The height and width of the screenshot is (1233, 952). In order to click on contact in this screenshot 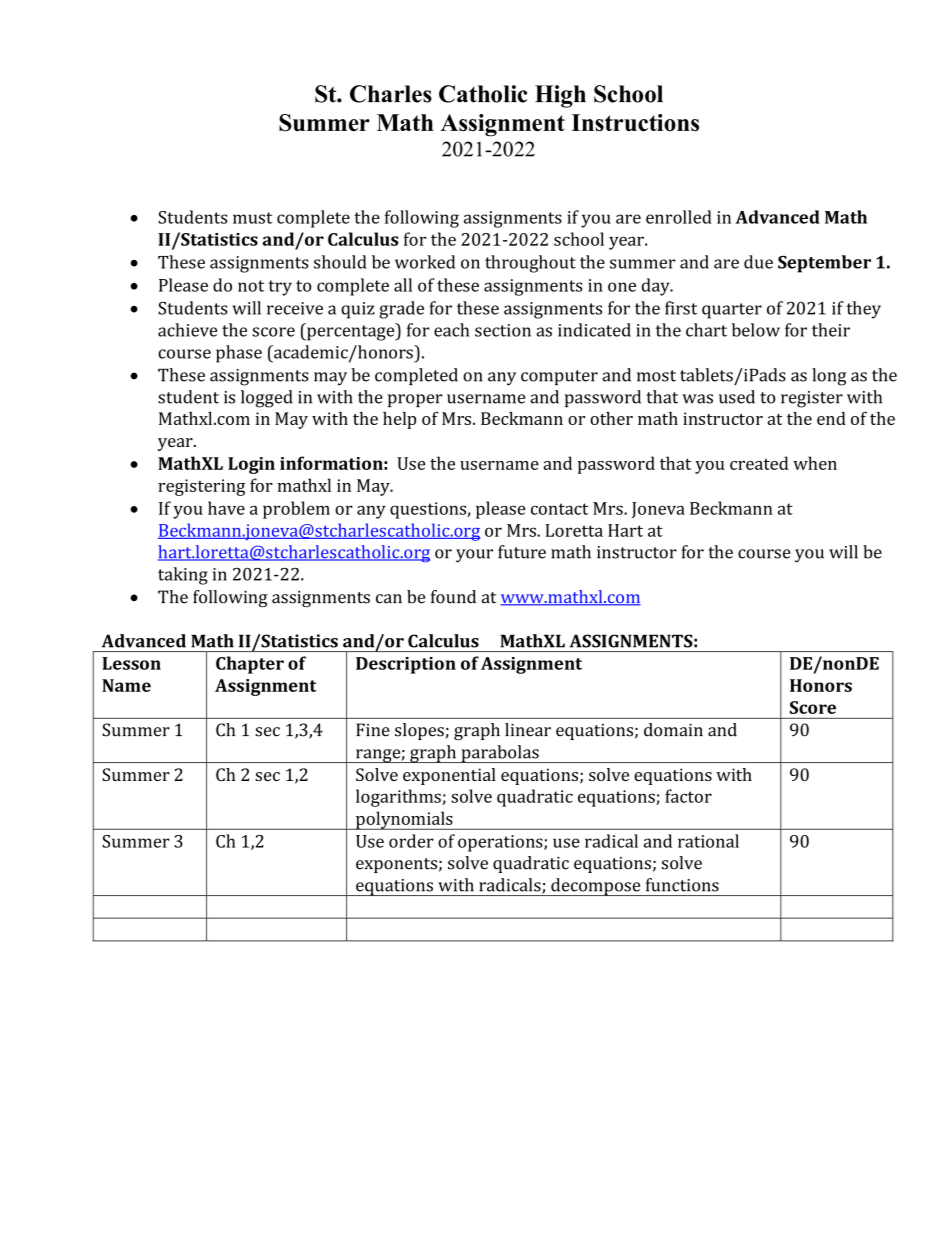, I will do `click(559, 509)`.
